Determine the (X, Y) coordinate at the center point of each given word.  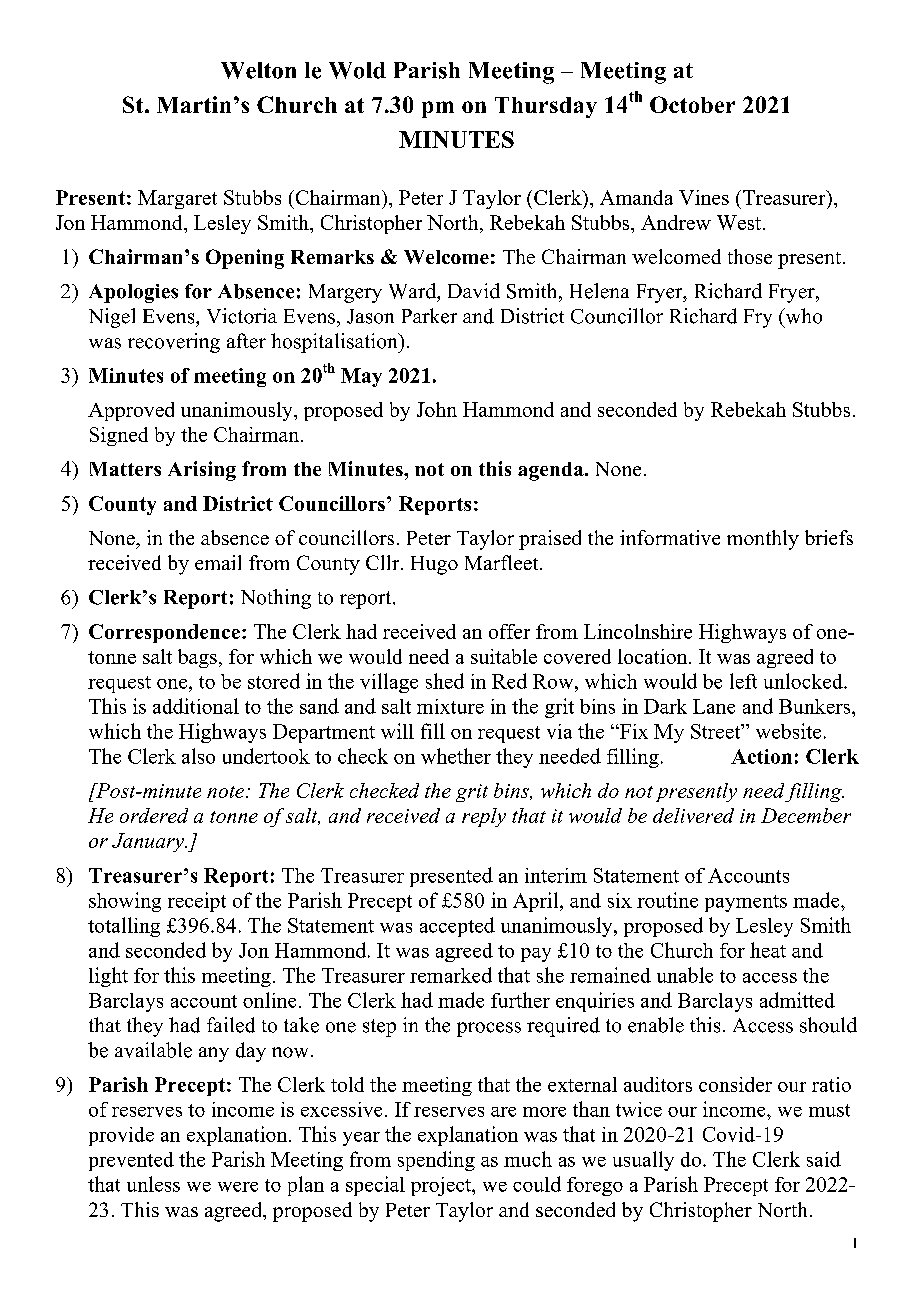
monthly (763, 540)
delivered (693, 815)
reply (484, 817)
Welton (258, 70)
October (692, 104)
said (824, 1159)
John (437, 409)
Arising (202, 471)
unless (153, 1184)
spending (436, 1161)
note (227, 792)
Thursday (546, 107)
